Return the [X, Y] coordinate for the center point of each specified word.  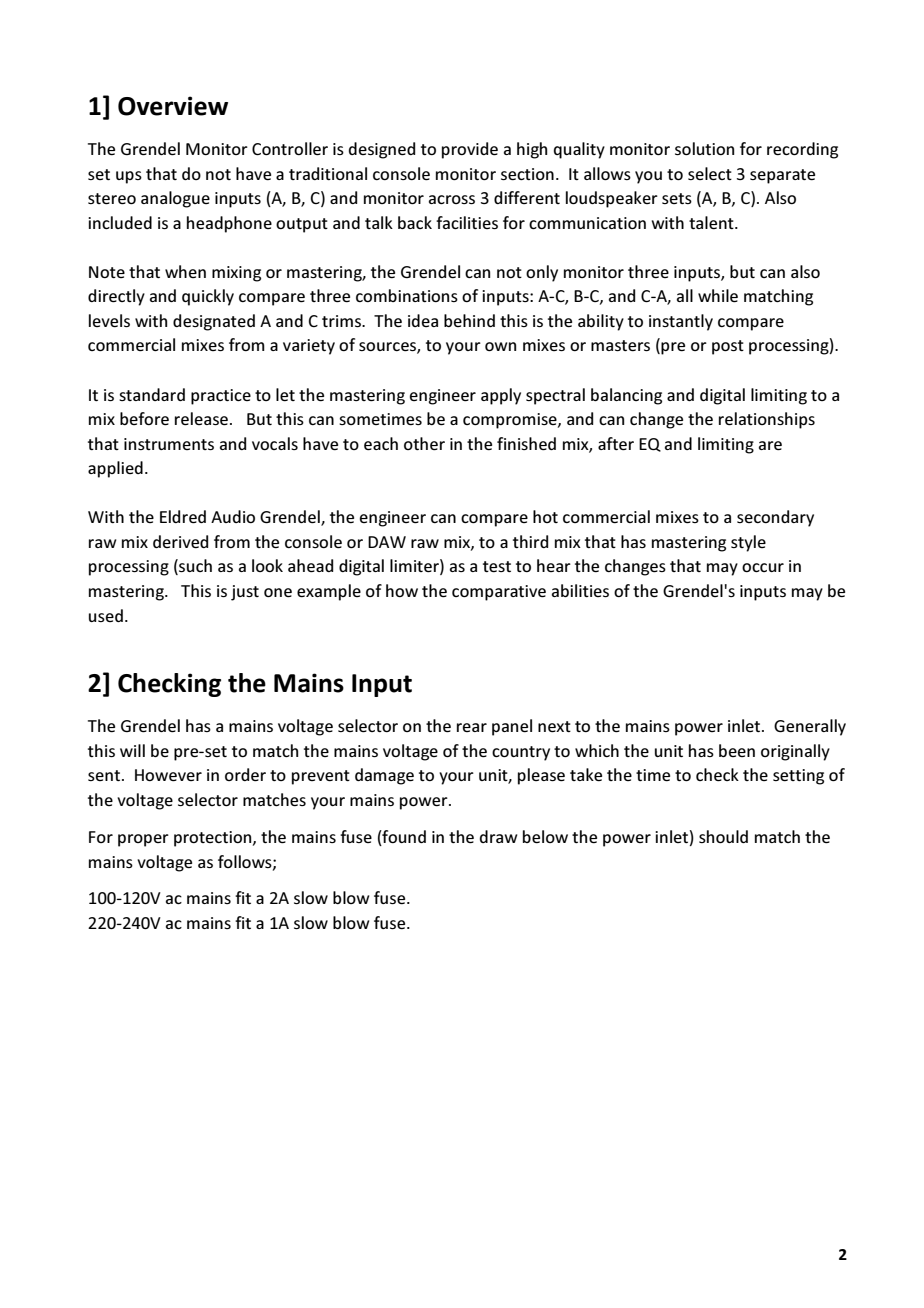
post [728, 347]
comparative [499, 593]
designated [214, 322]
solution [704, 148]
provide [470, 150]
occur [763, 567]
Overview [173, 106]
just [245, 593]
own [500, 346]
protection [214, 839]
